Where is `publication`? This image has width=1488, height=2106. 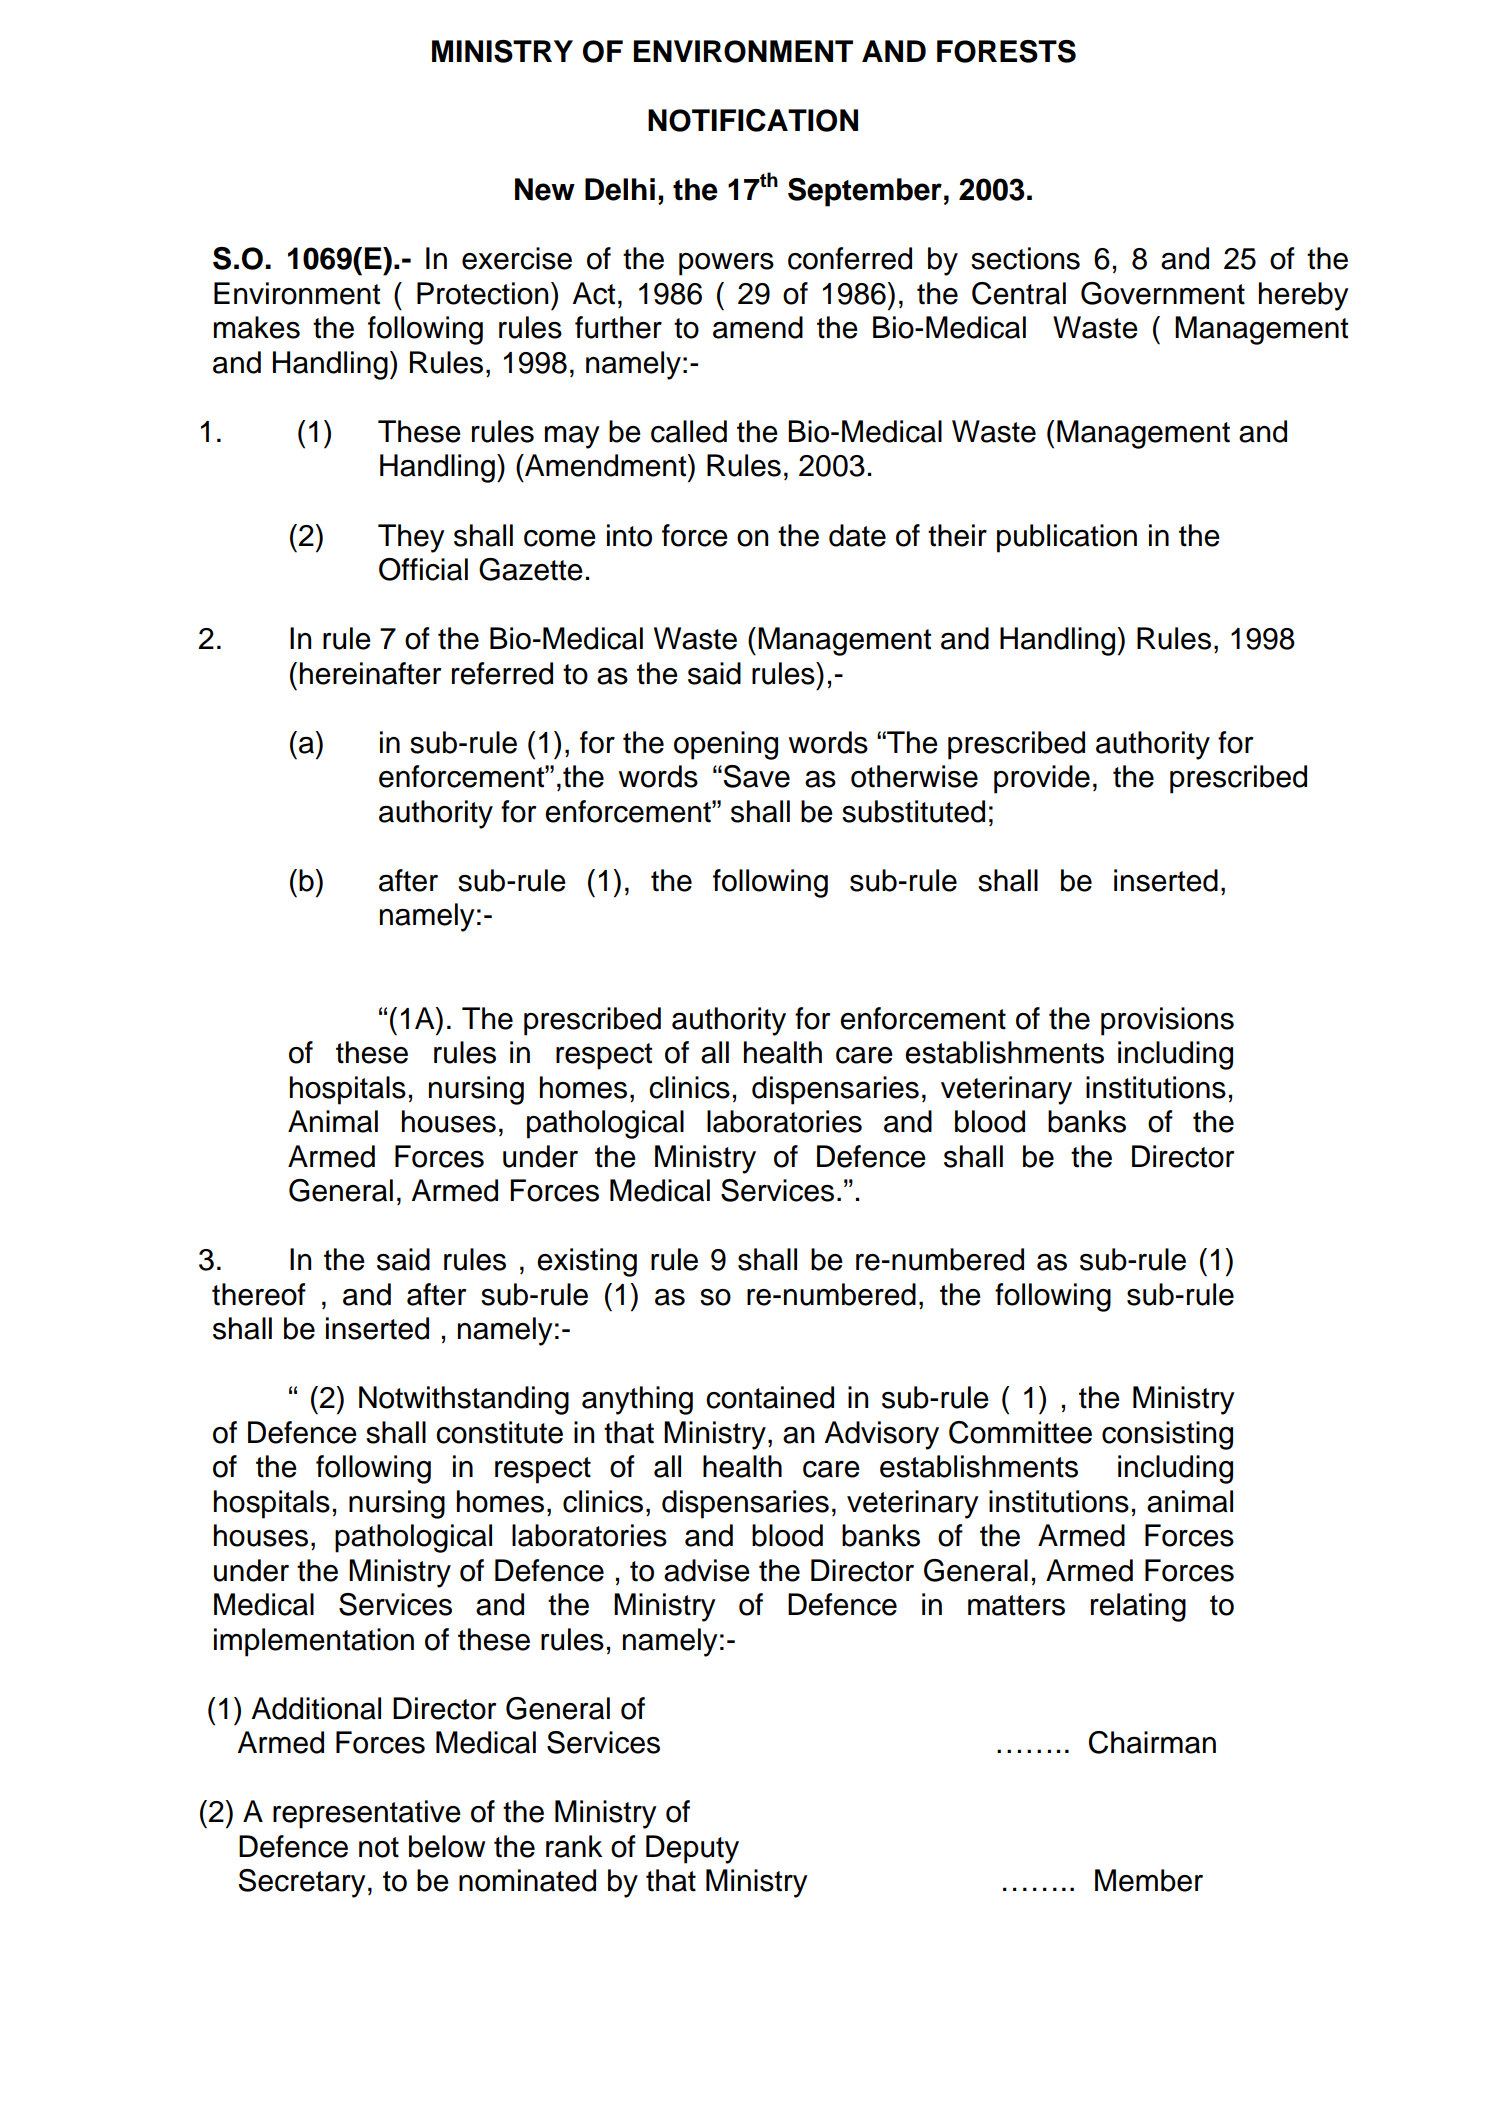 publication is located at coordinates (1067, 538).
